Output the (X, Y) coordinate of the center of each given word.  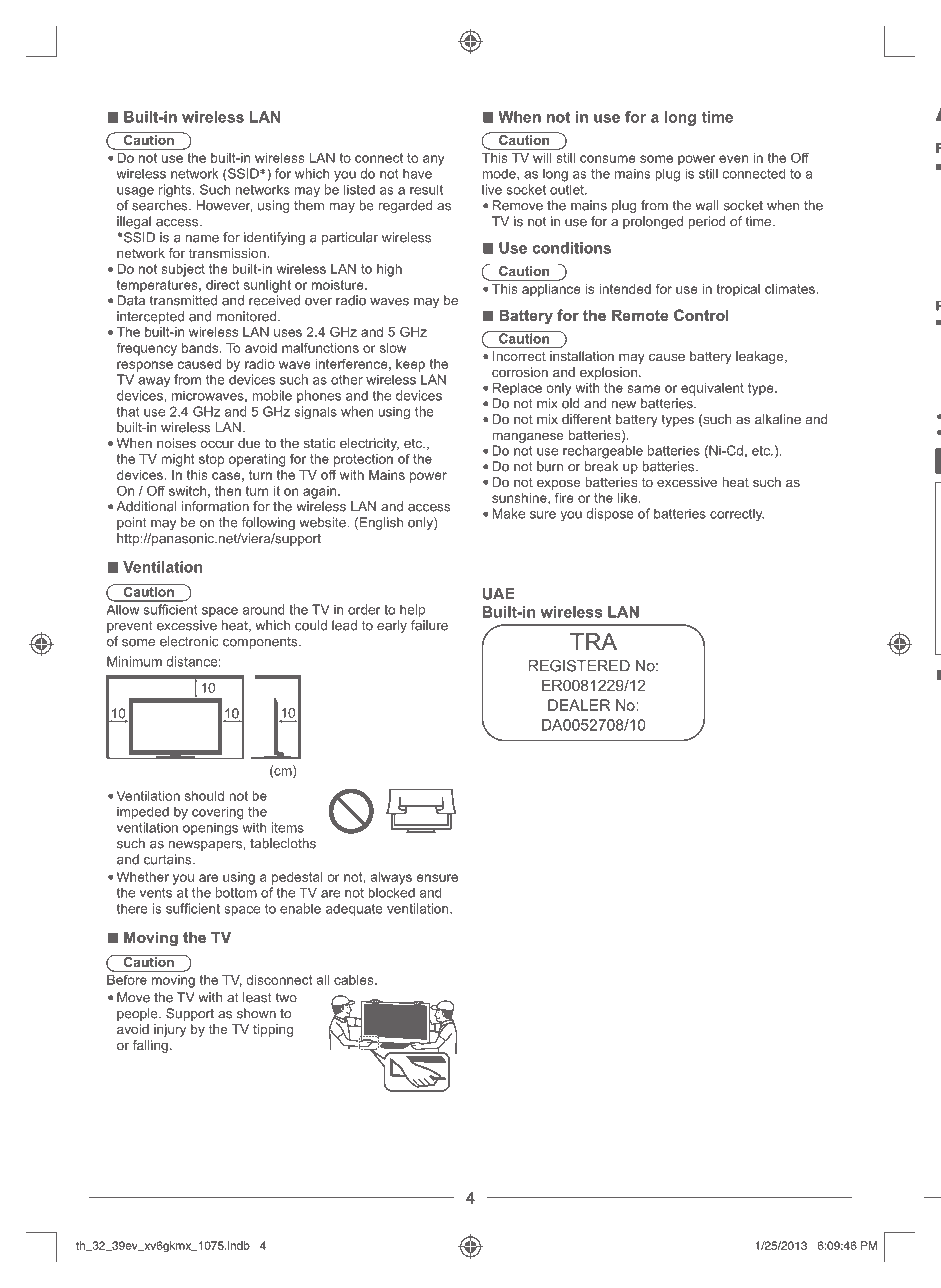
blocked (391, 893)
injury (170, 1030)
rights (176, 190)
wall (707, 205)
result (426, 189)
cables (355, 980)
